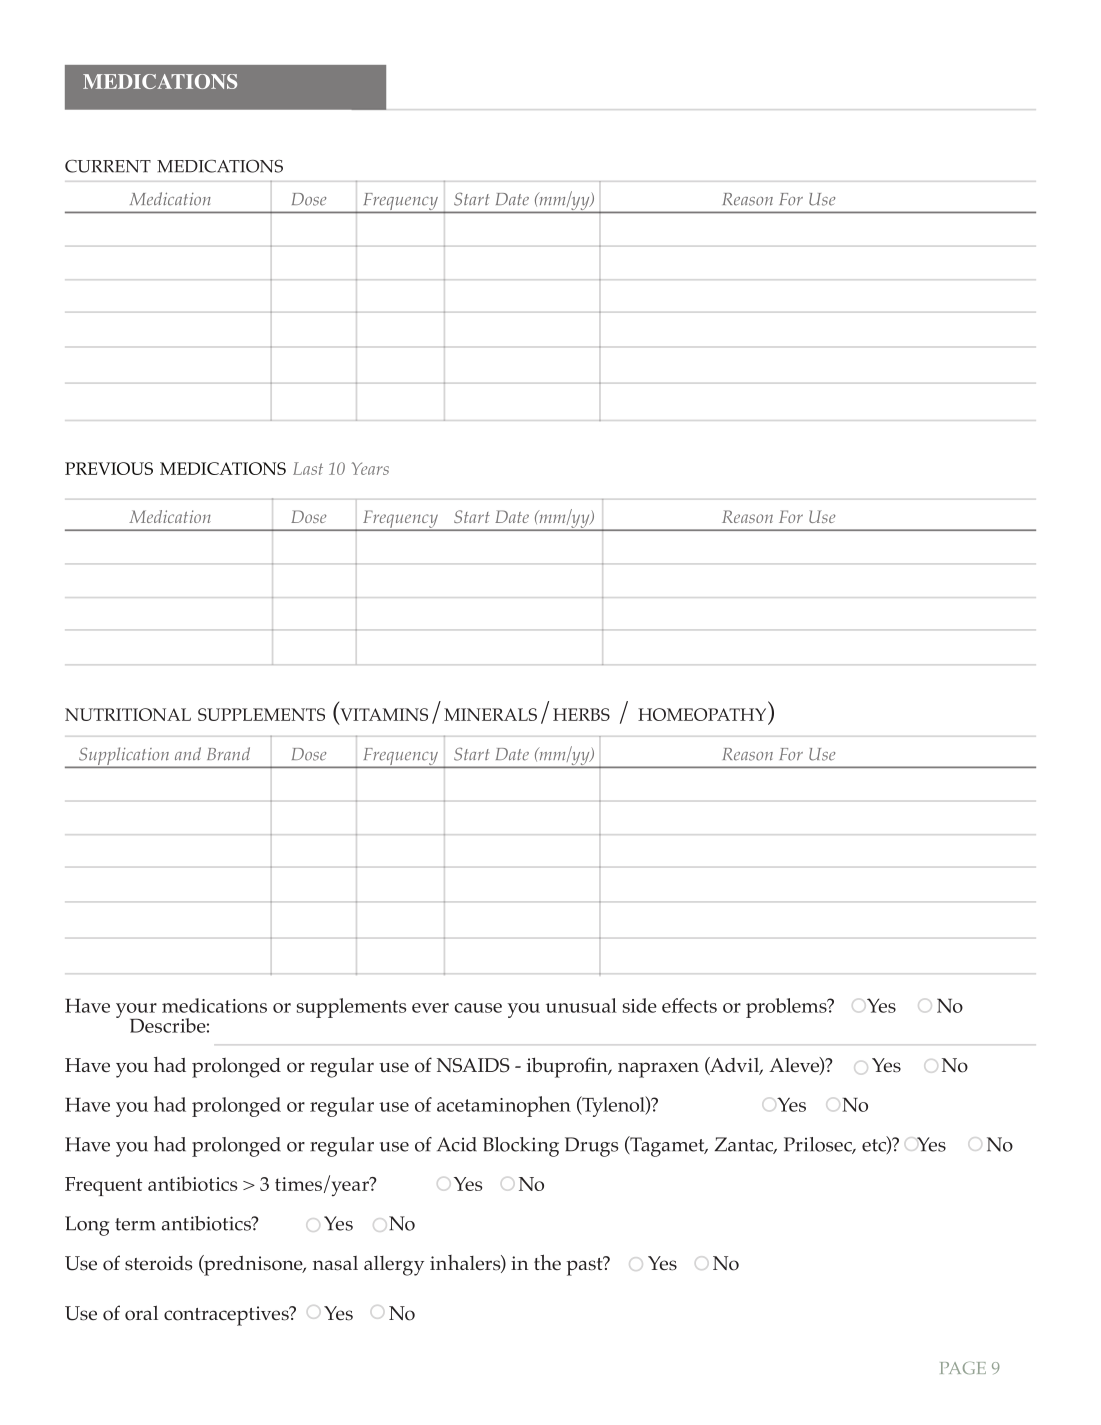 This screenshot has width=1101, height=1425. What do you see at coordinates (128, 714) in the screenshot?
I see `nutritional` at bounding box center [128, 714].
